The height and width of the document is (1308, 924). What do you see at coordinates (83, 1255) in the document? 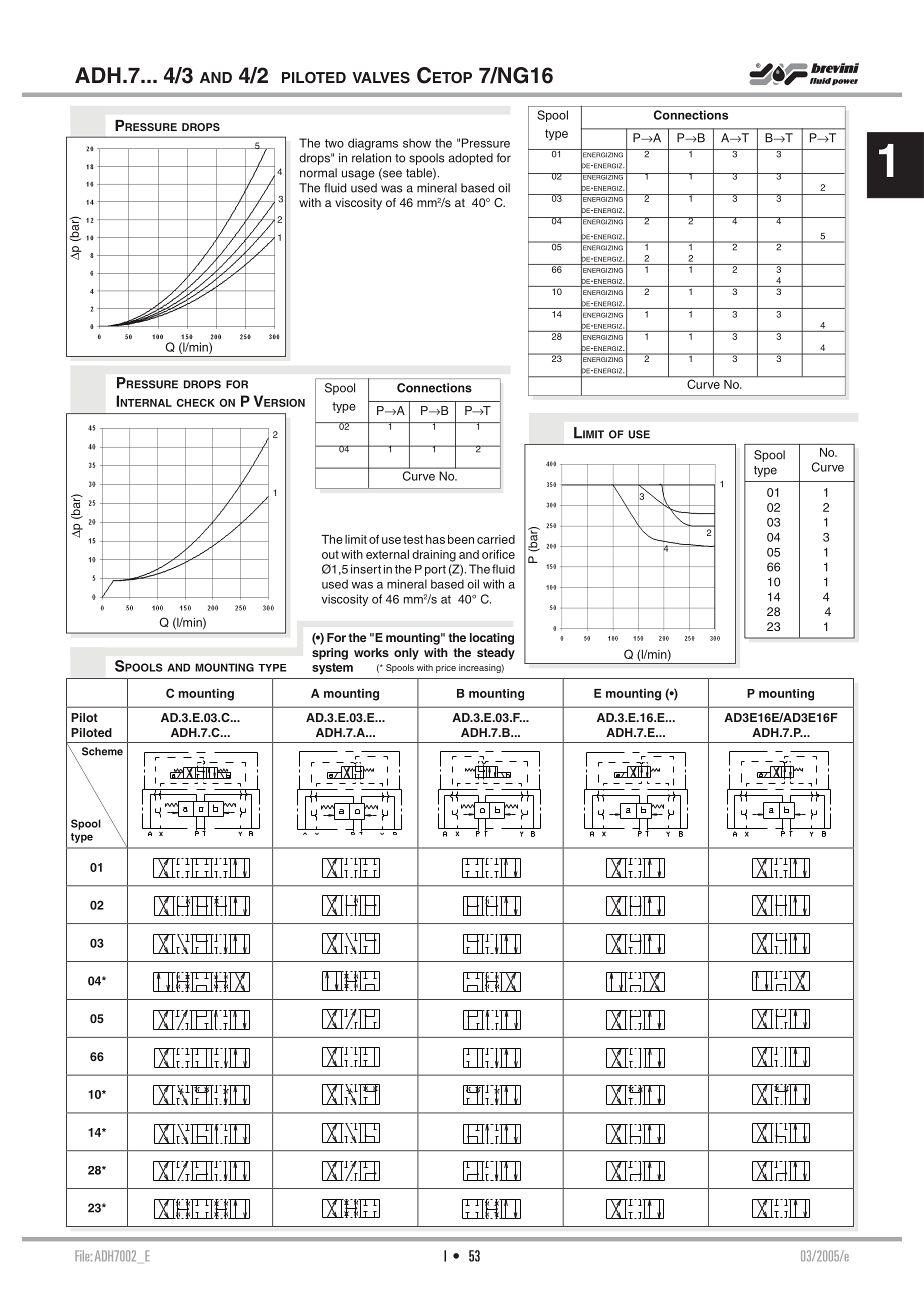
I see `File` at bounding box center [83, 1255].
